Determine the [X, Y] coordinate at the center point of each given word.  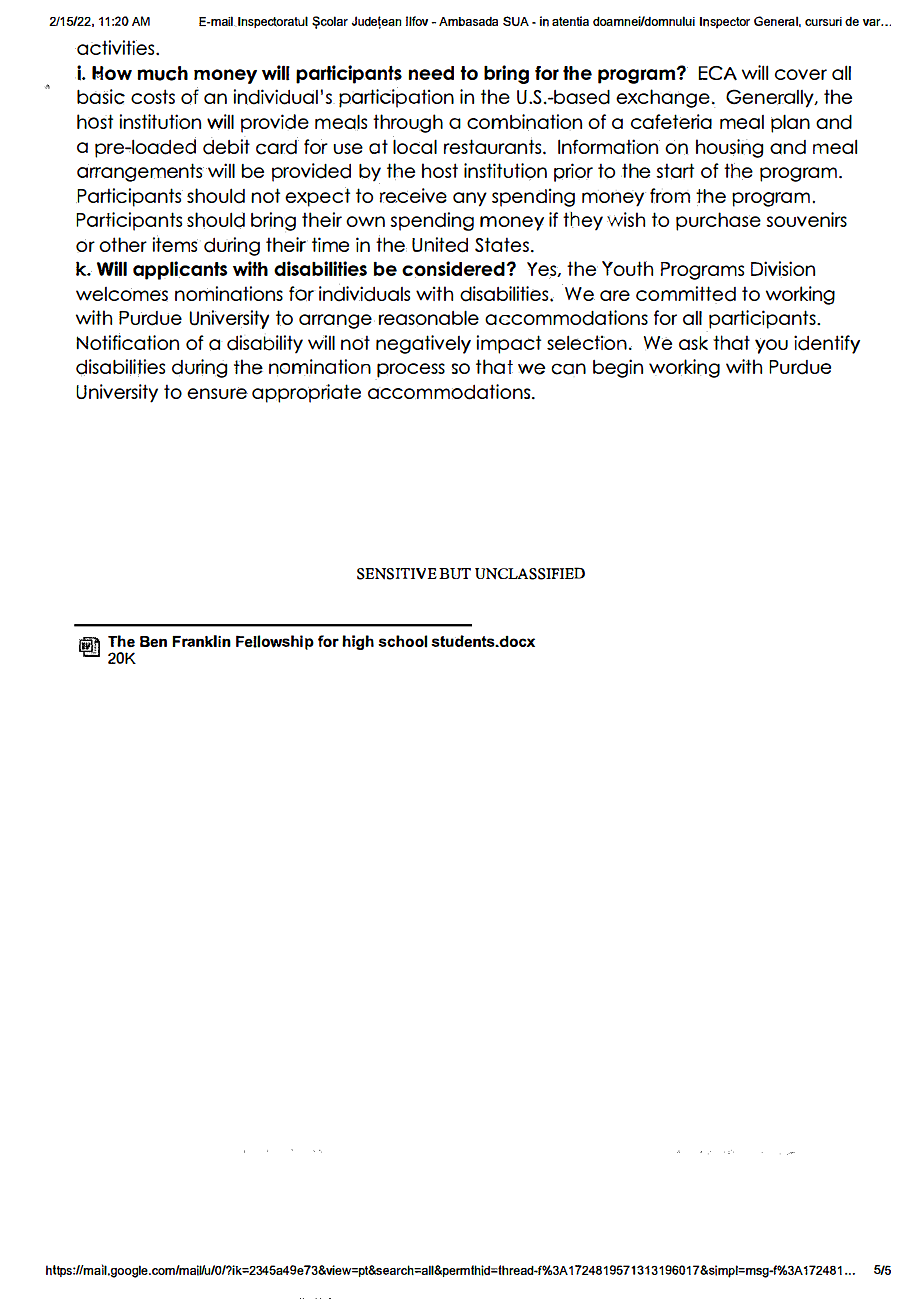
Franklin [201, 641]
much [162, 73]
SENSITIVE [397, 574]
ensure [217, 393]
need [431, 73]
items [175, 243]
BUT [455, 573]
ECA [717, 73]
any [470, 199]
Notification [127, 341]
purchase [718, 221]
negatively [423, 344]
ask [693, 343]
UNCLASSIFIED [530, 573]
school [402, 641]
